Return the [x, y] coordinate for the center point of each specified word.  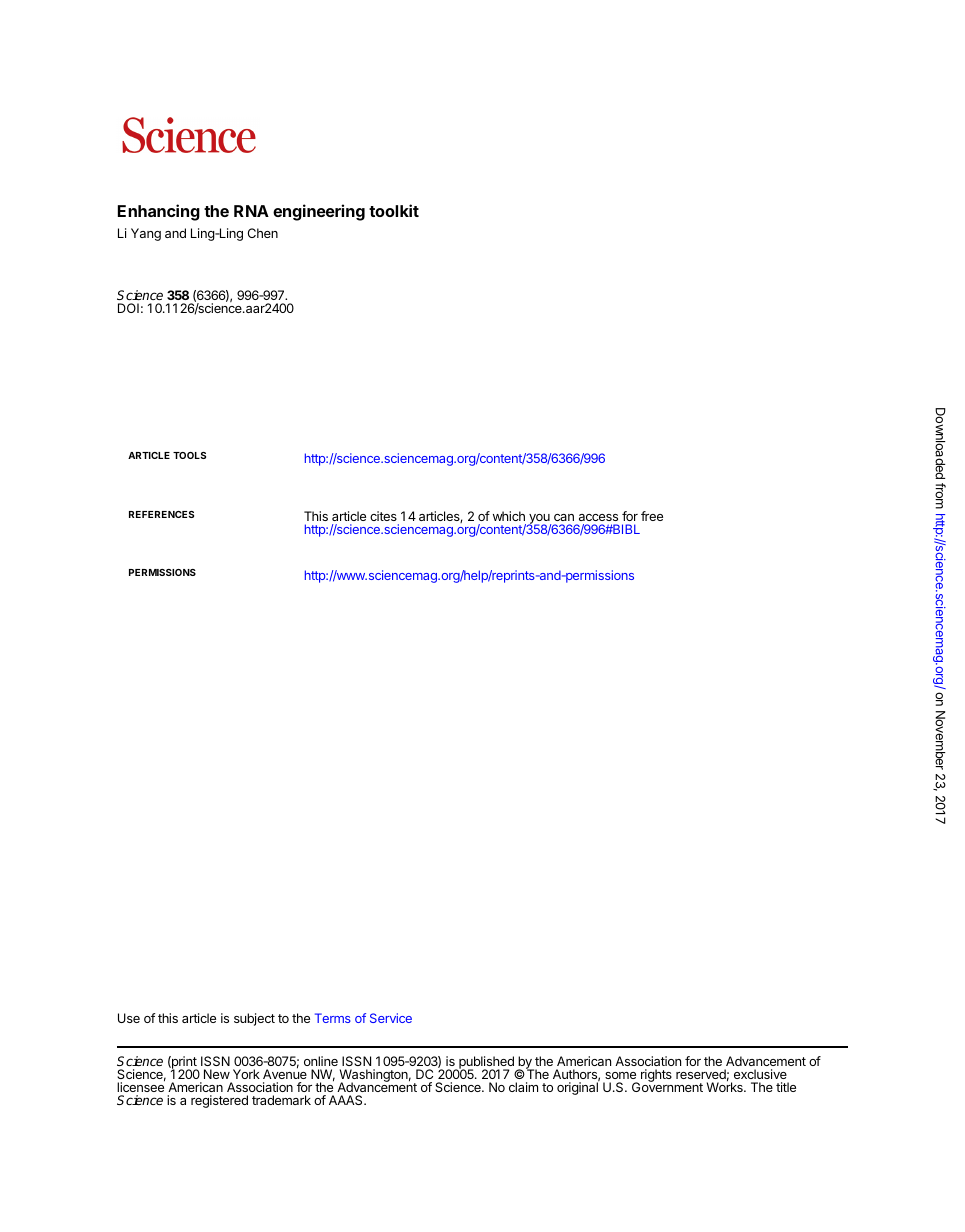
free [652, 516]
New [217, 1074]
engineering [319, 212]
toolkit [394, 210]
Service [391, 1018]
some [620, 1075]
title [786, 1087]
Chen [263, 233]
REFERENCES [161, 514]
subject [254, 1019]
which [509, 516]
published [485, 1063]
